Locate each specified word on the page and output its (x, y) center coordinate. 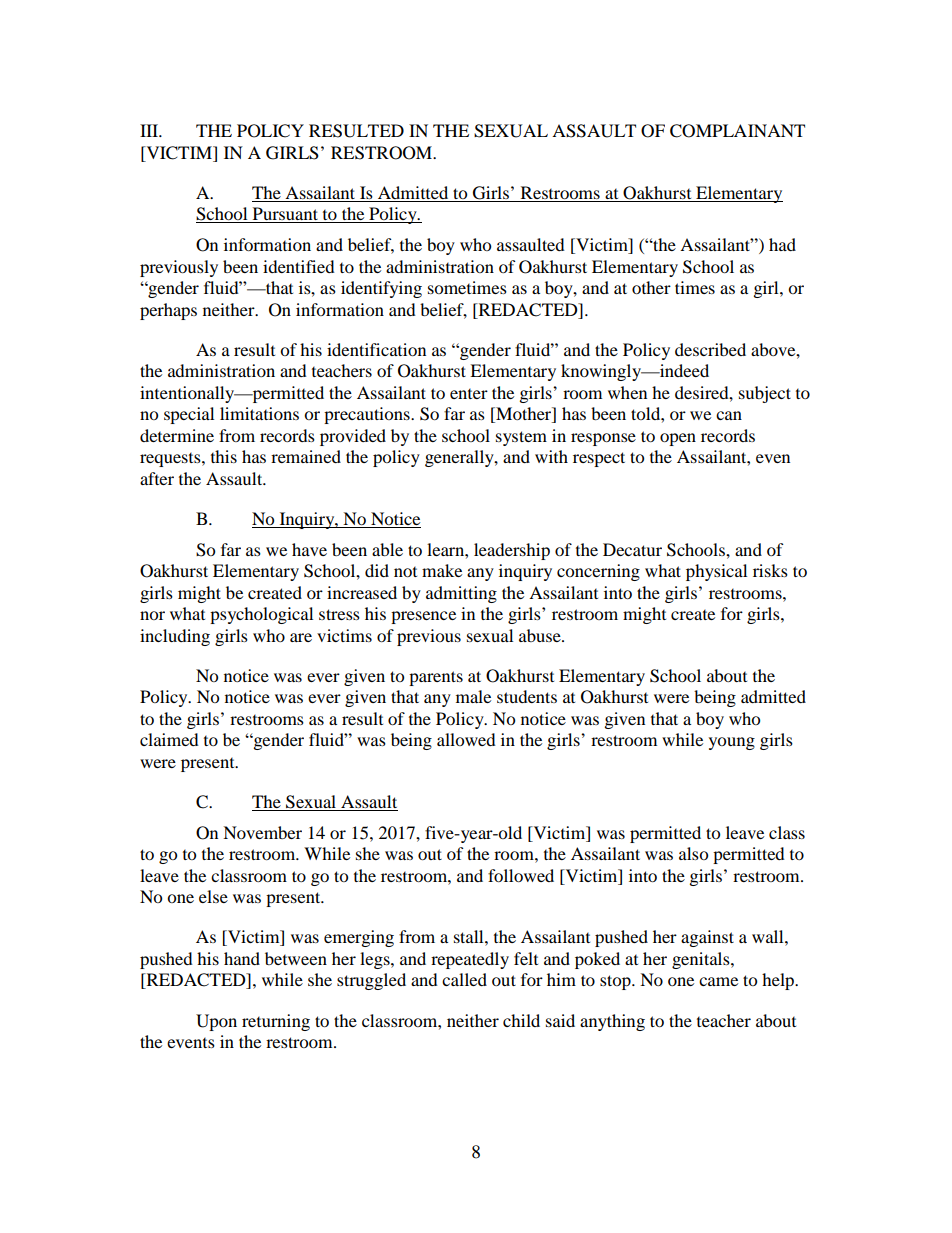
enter (469, 394)
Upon (216, 1022)
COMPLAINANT (737, 131)
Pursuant (285, 215)
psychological (261, 615)
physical (716, 572)
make (442, 570)
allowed (466, 739)
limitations (259, 413)
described (710, 349)
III (150, 130)
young (732, 743)
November (262, 832)
